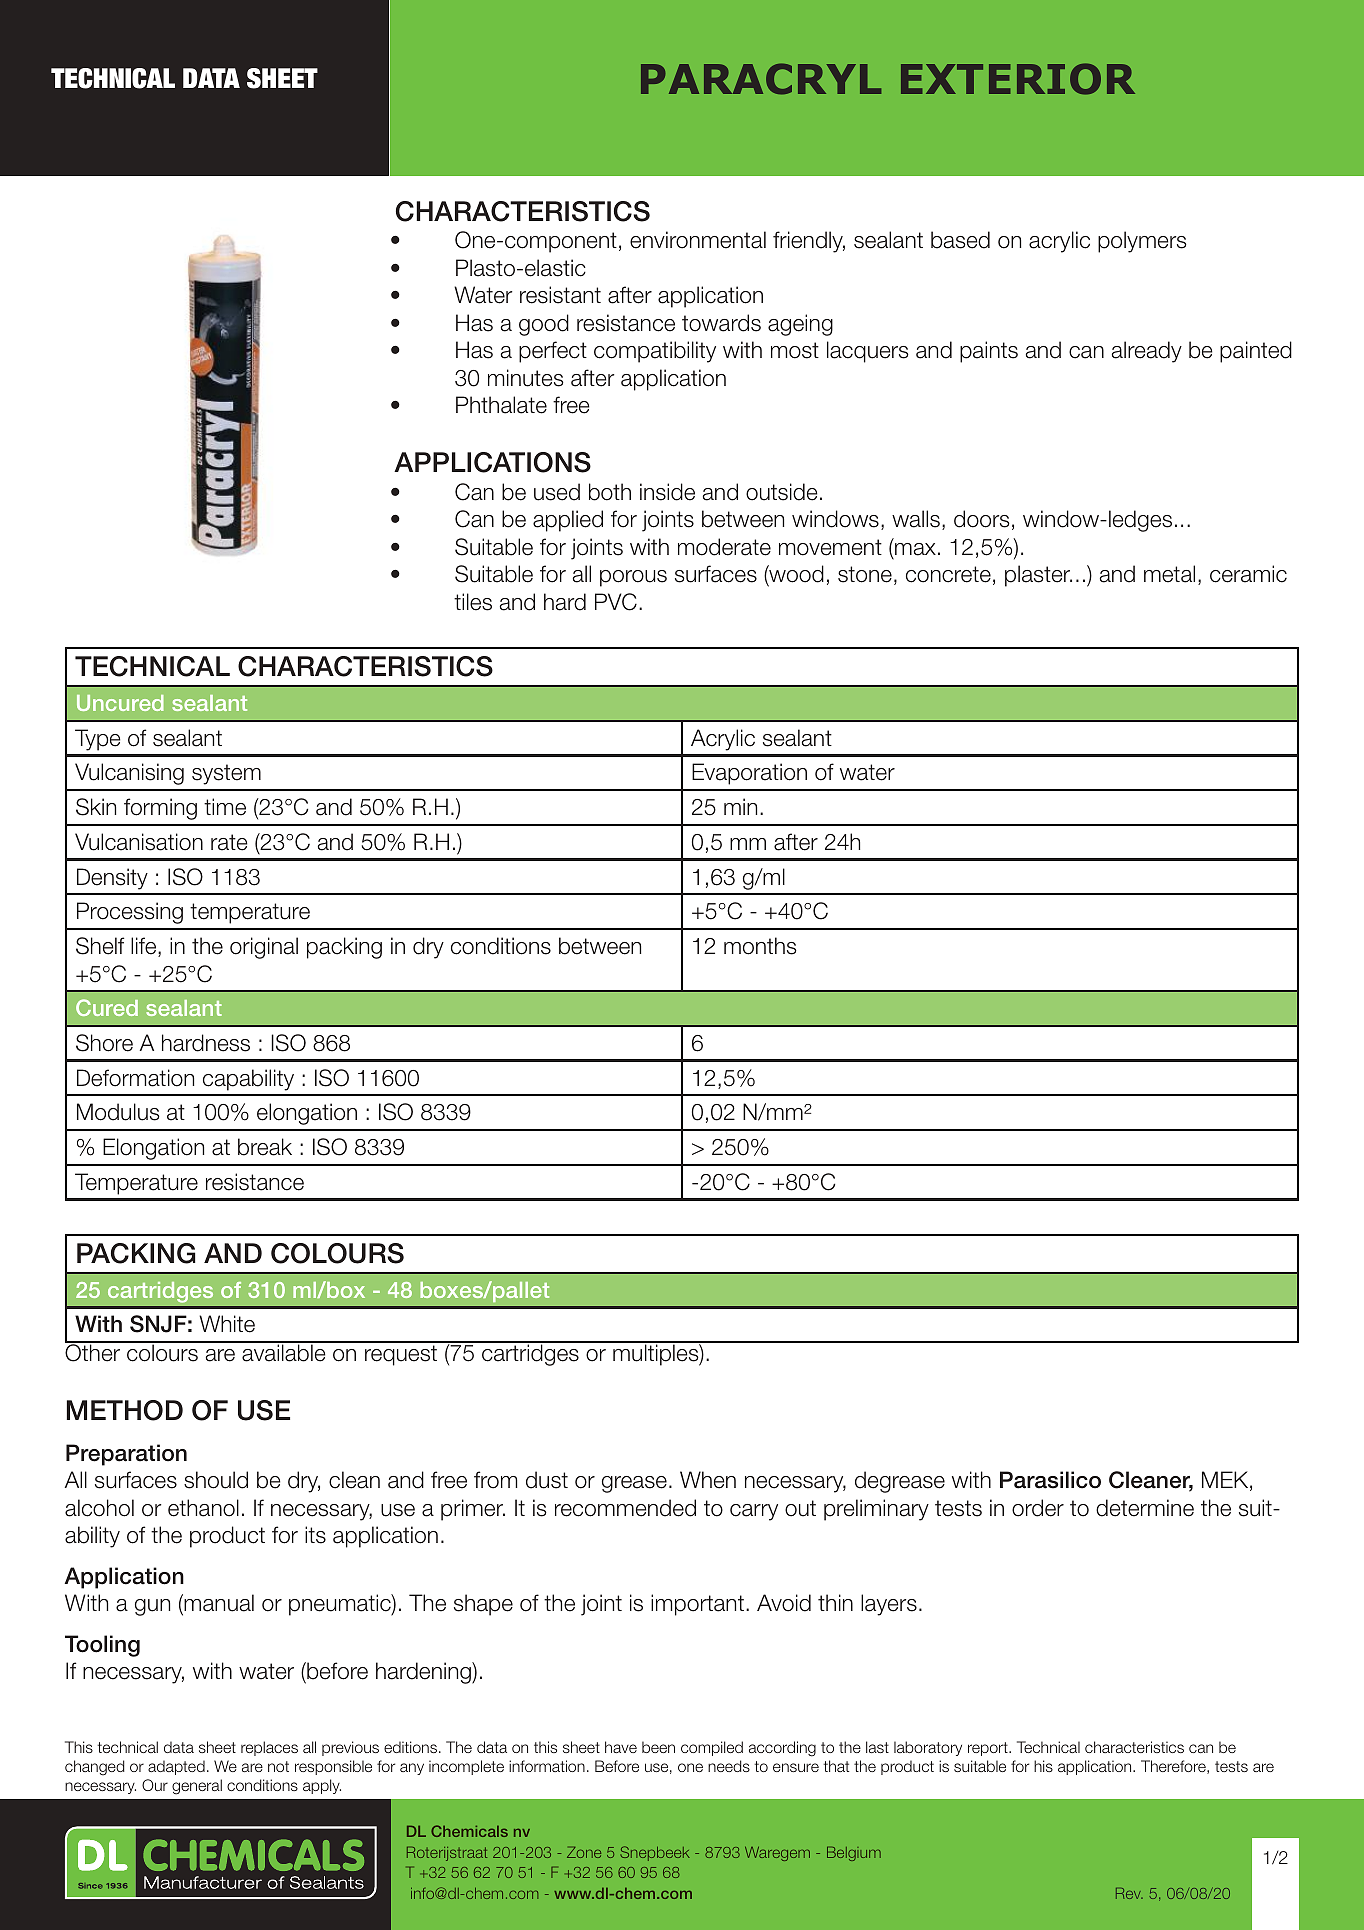 The image size is (1364, 1930). What do you see at coordinates (708, 1480) in the screenshot?
I see `When` at bounding box center [708, 1480].
